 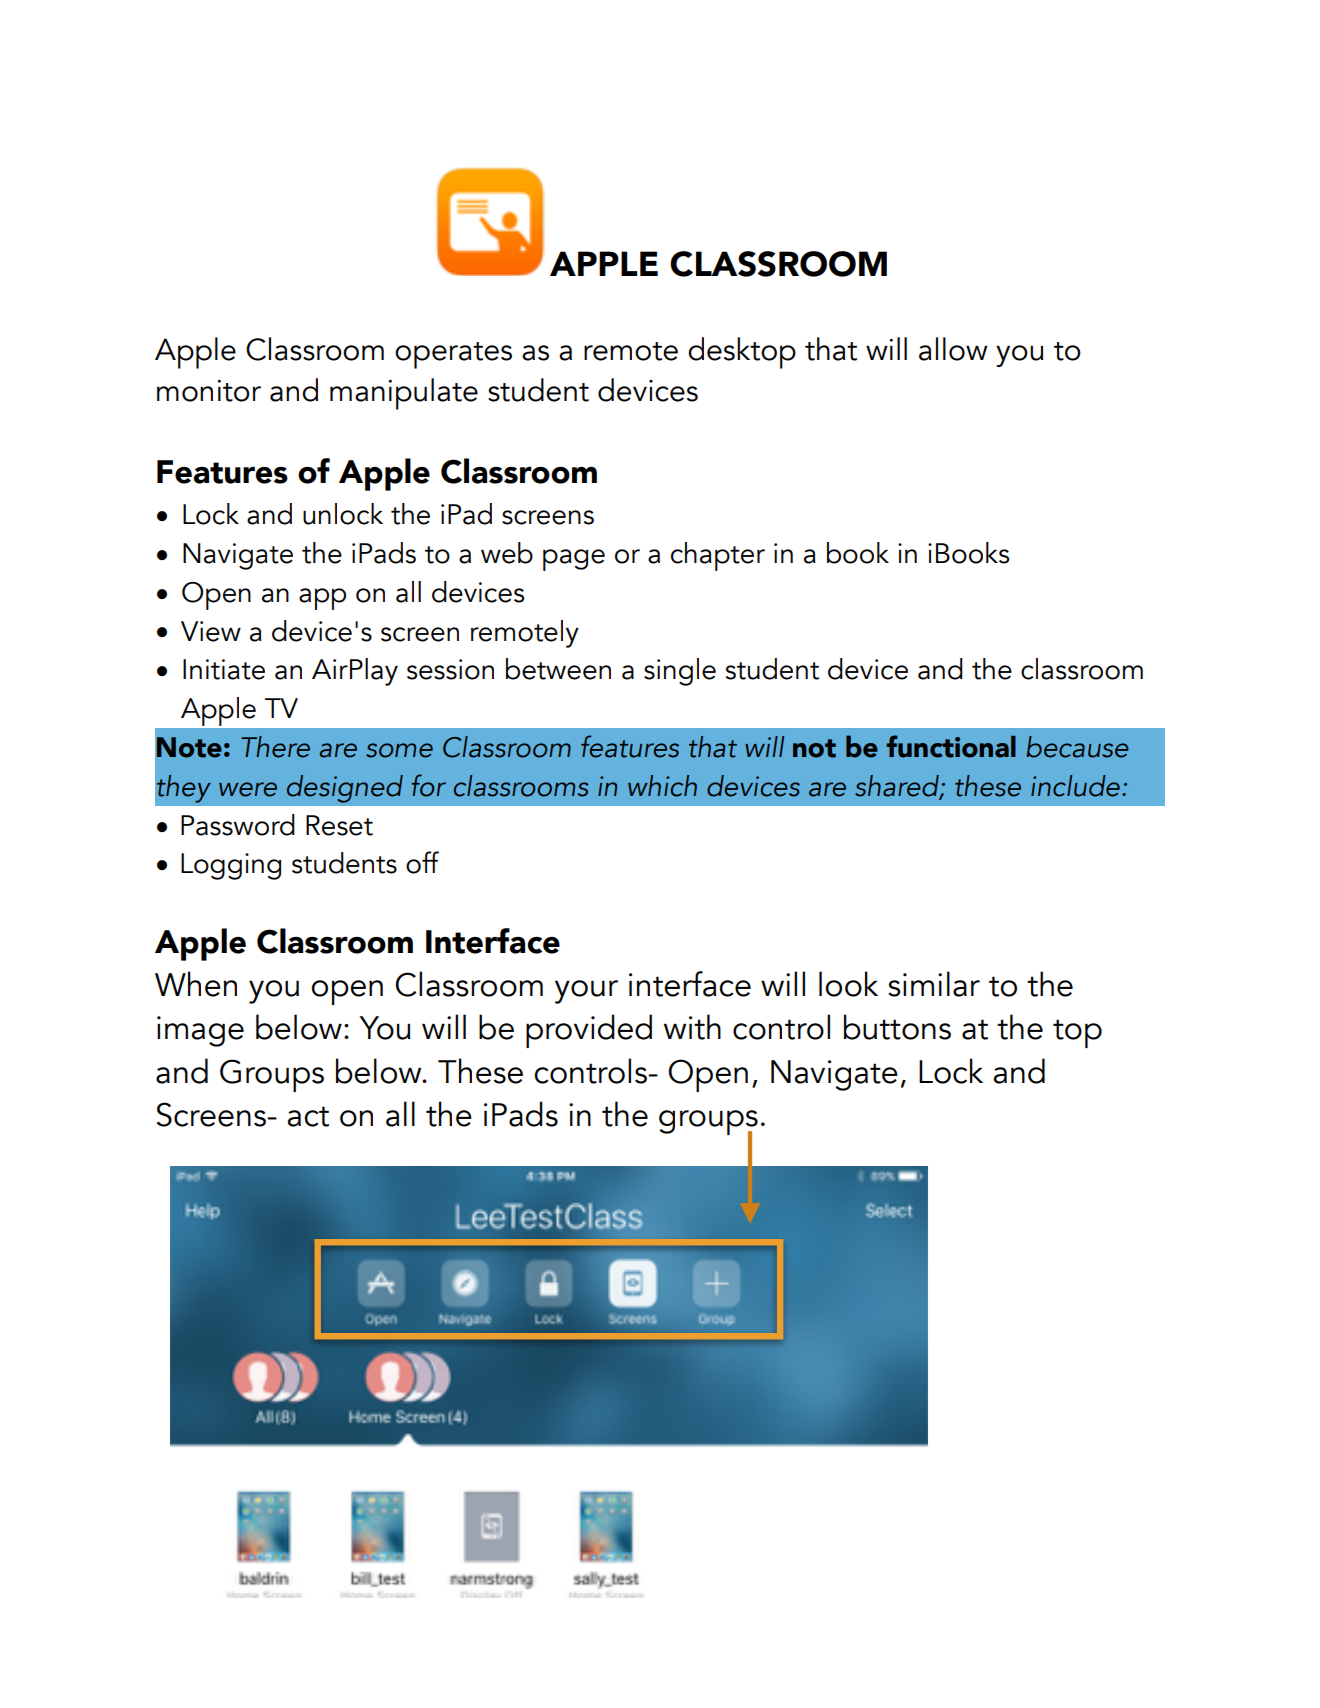 What do you see at coordinates (742, 353) in the image?
I see `desktop` at bounding box center [742, 353].
